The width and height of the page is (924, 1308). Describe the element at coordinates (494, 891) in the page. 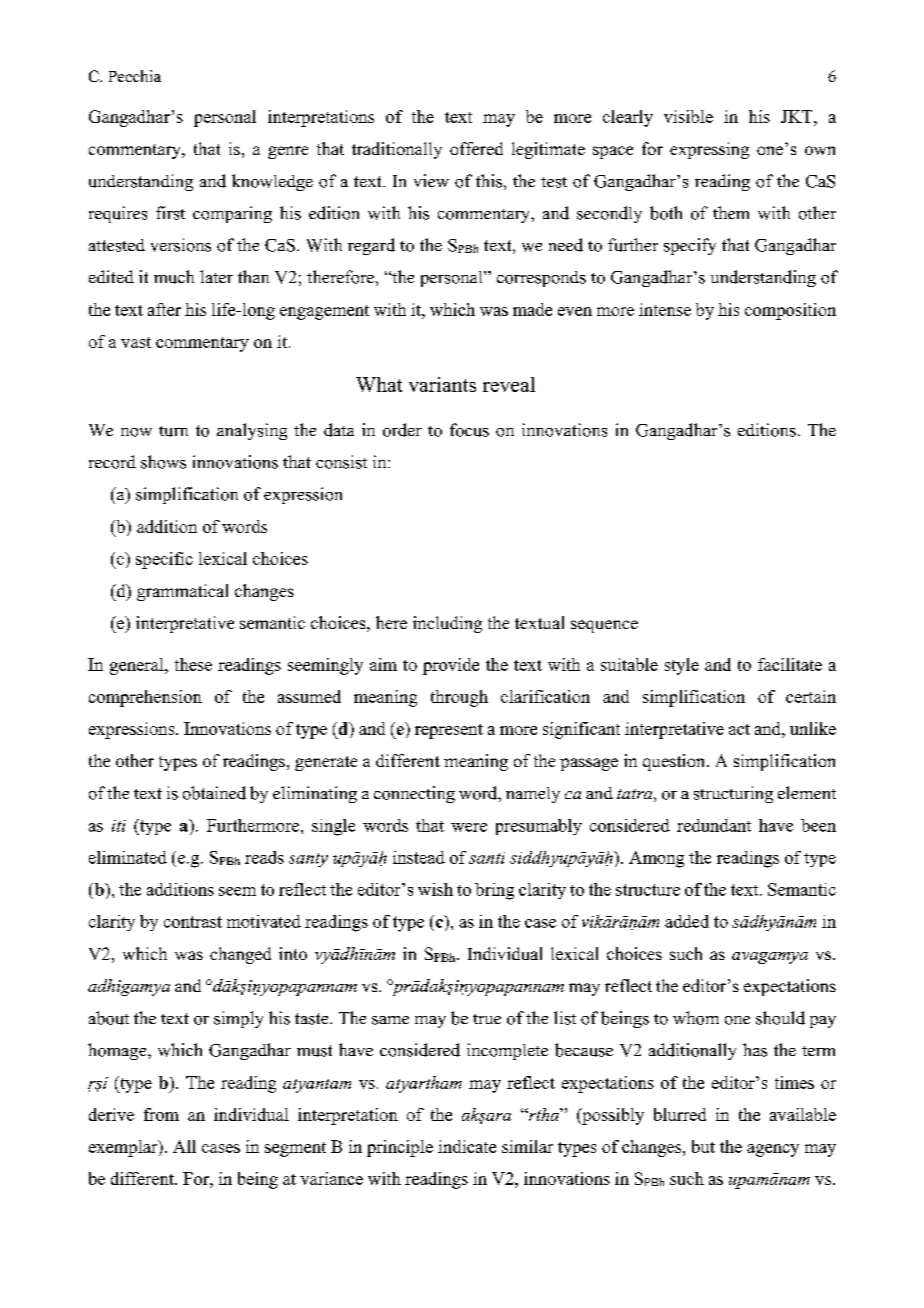

I see `bring` at that location.
